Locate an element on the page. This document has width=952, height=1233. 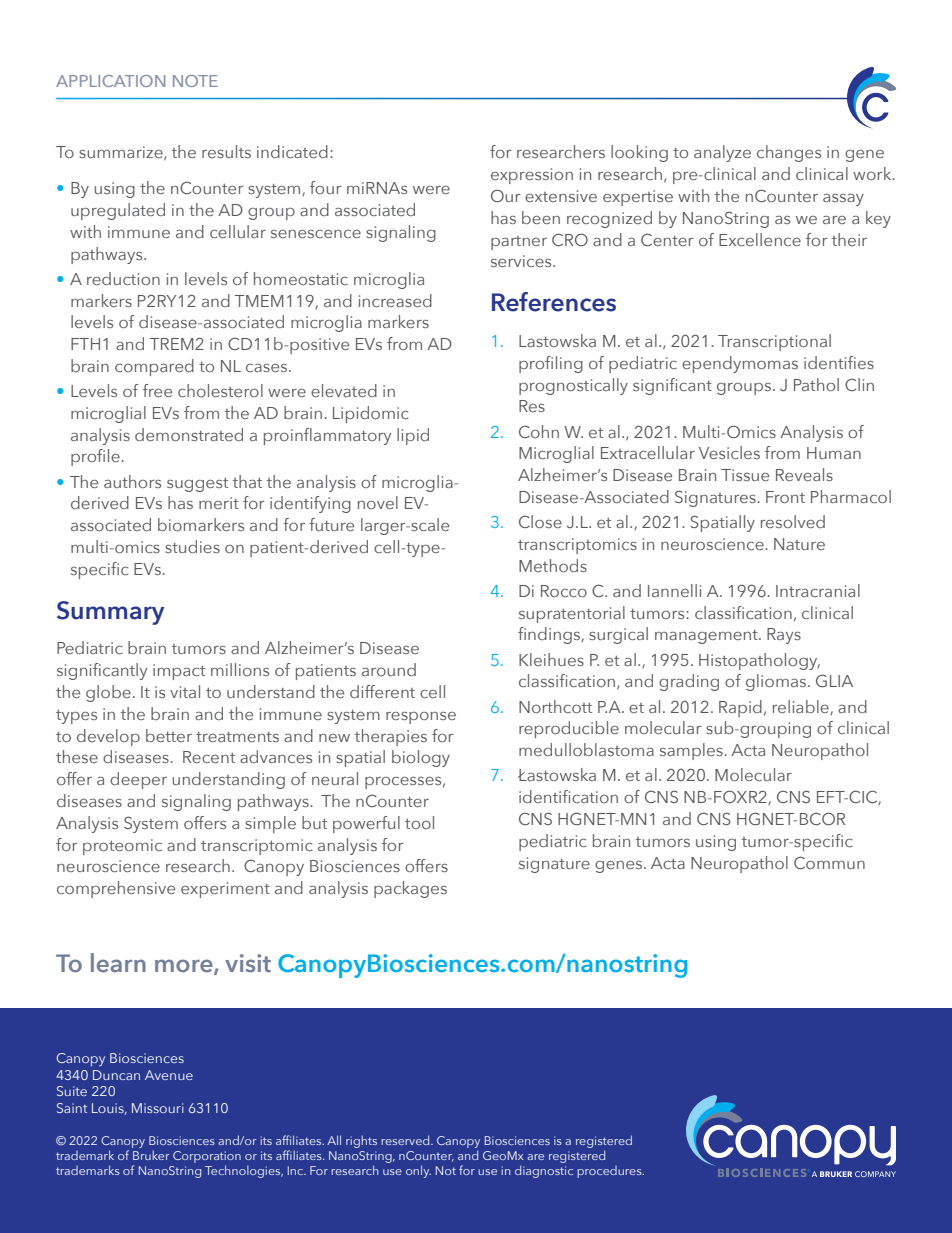
findings is located at coordinates (550, 635).
